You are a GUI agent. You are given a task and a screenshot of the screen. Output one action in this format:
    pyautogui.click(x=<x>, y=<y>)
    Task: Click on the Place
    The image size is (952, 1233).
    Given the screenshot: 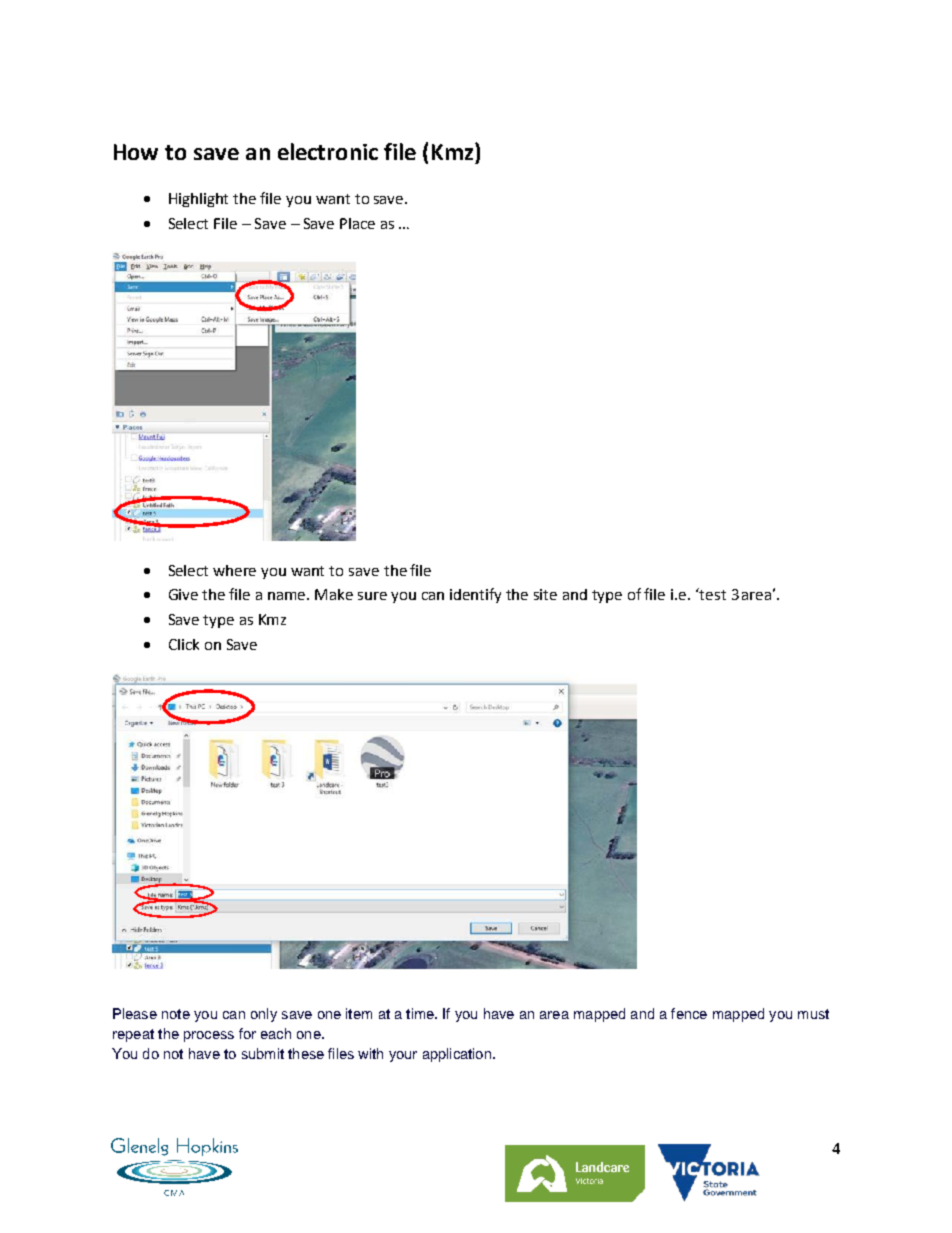 What is the action you would take?
    pyautogui.click(x=357, y=223)
